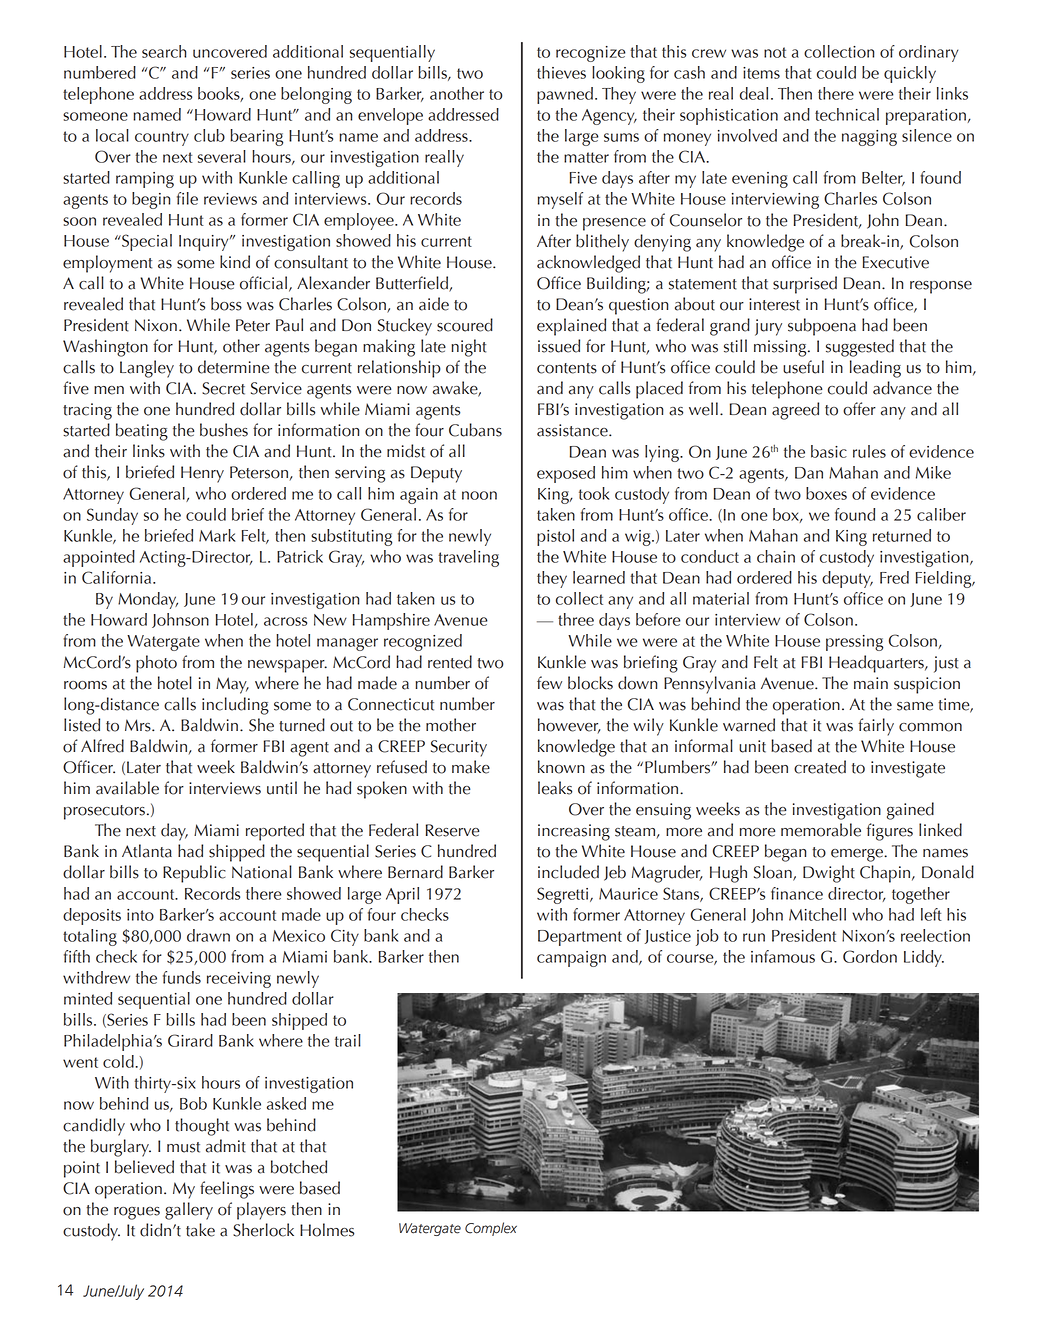  Describe the element at coordinates (561, 72) in the screenshot. I see `thieves` at that location.
